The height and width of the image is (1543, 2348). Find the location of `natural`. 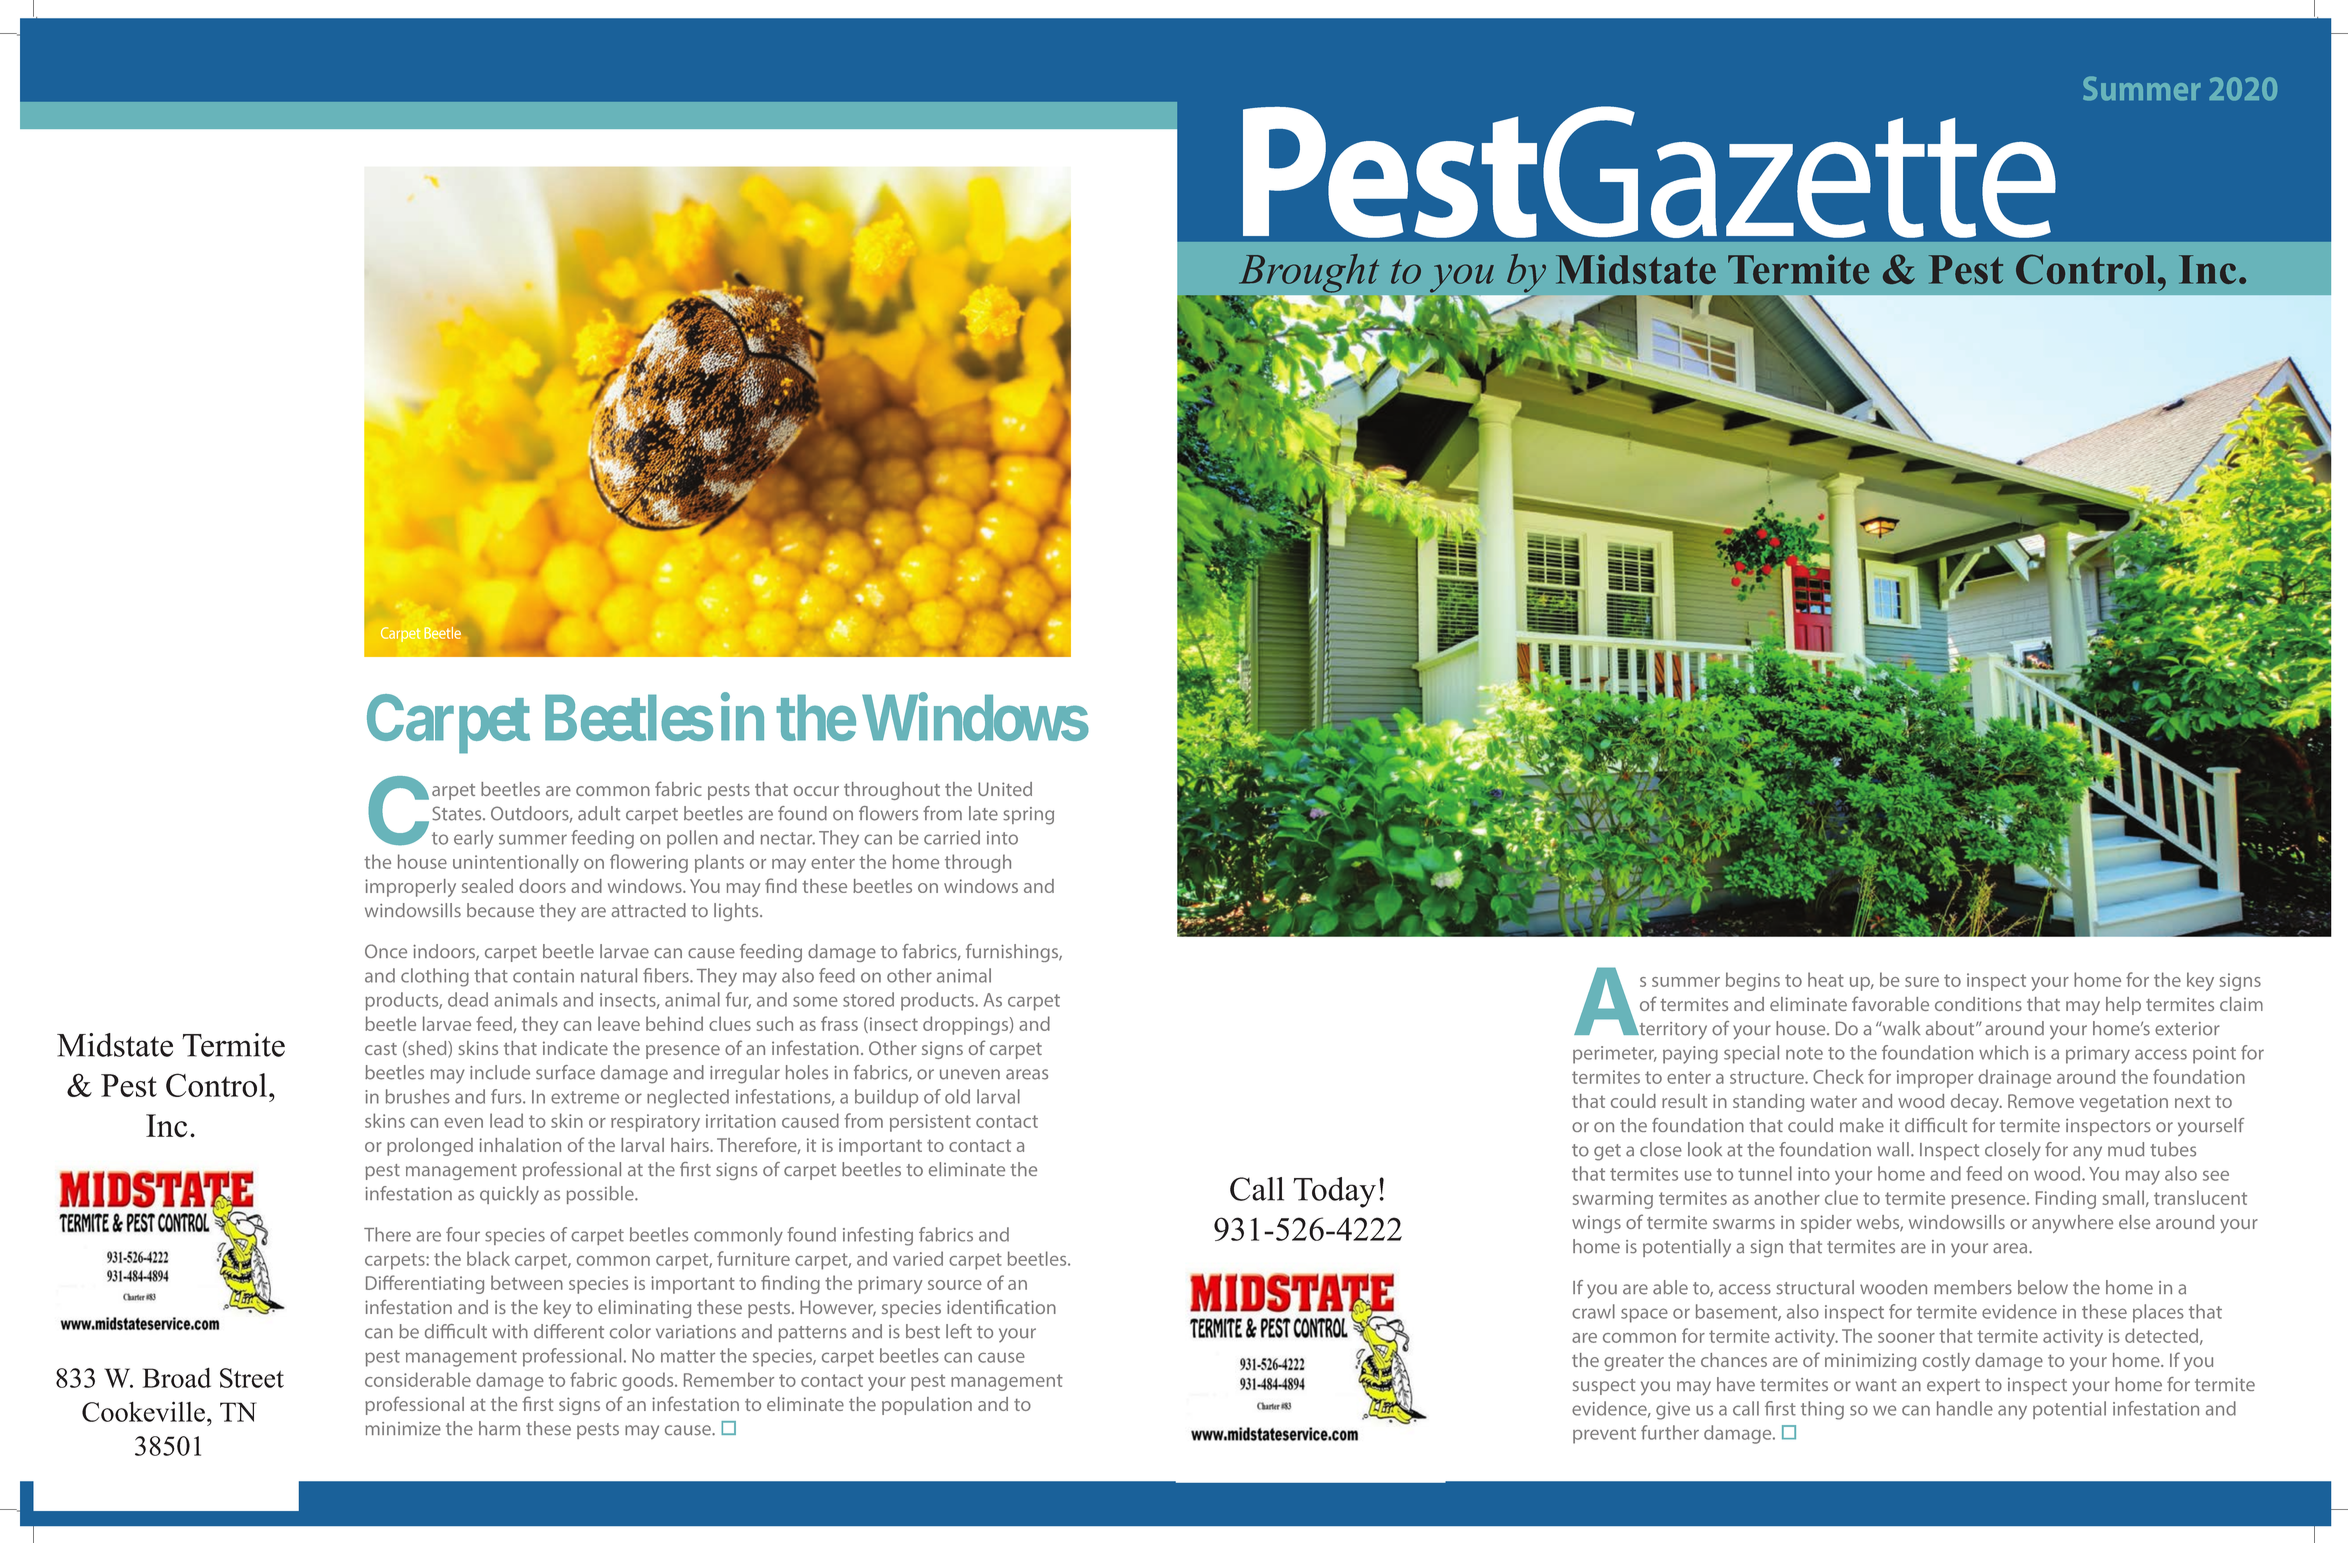

natural is located at coordinates (609, 975).
